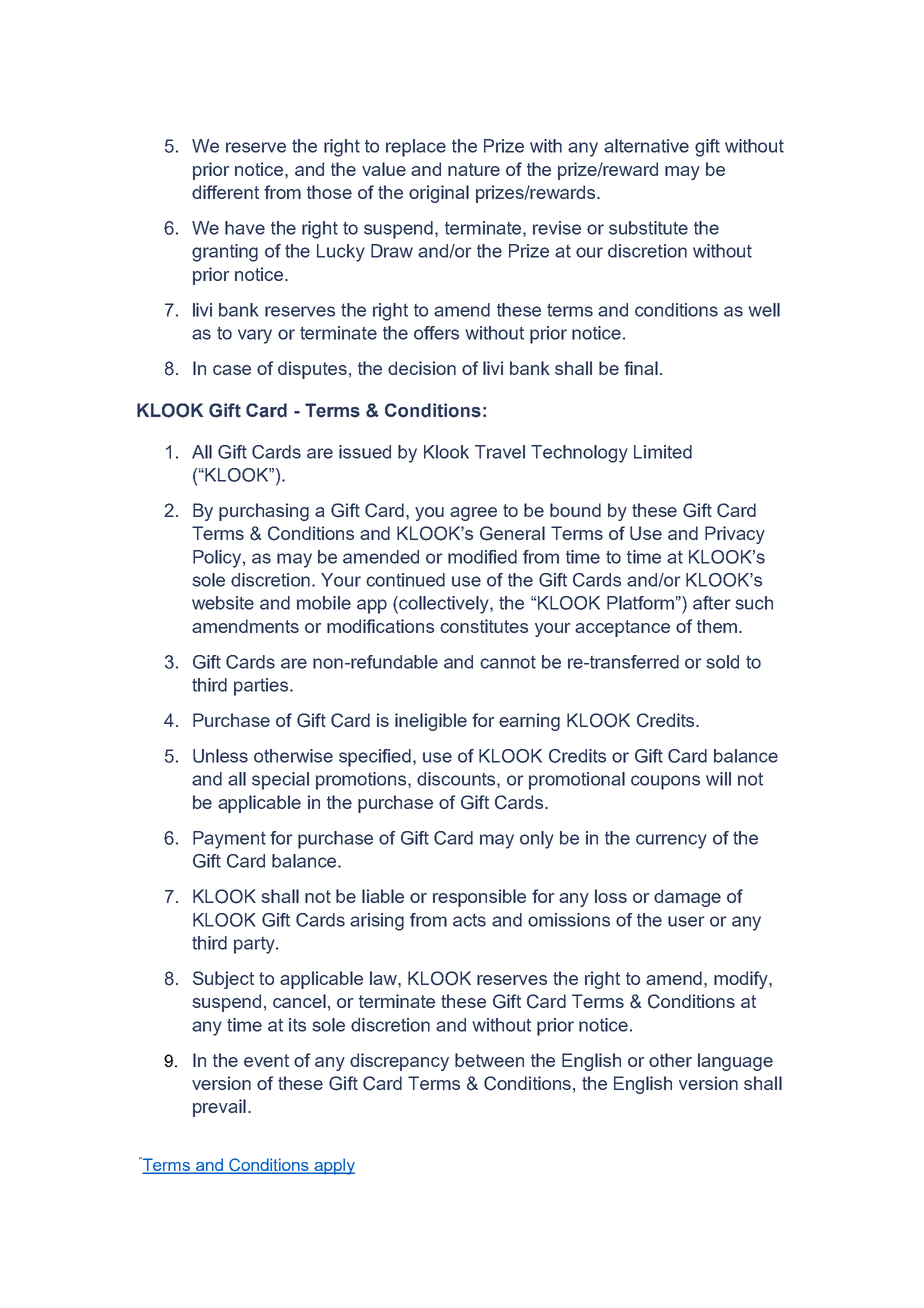 The image size is (924, 1308). Describe the element at coordinates (473, 514) in the document. I see `agree` at that location.
